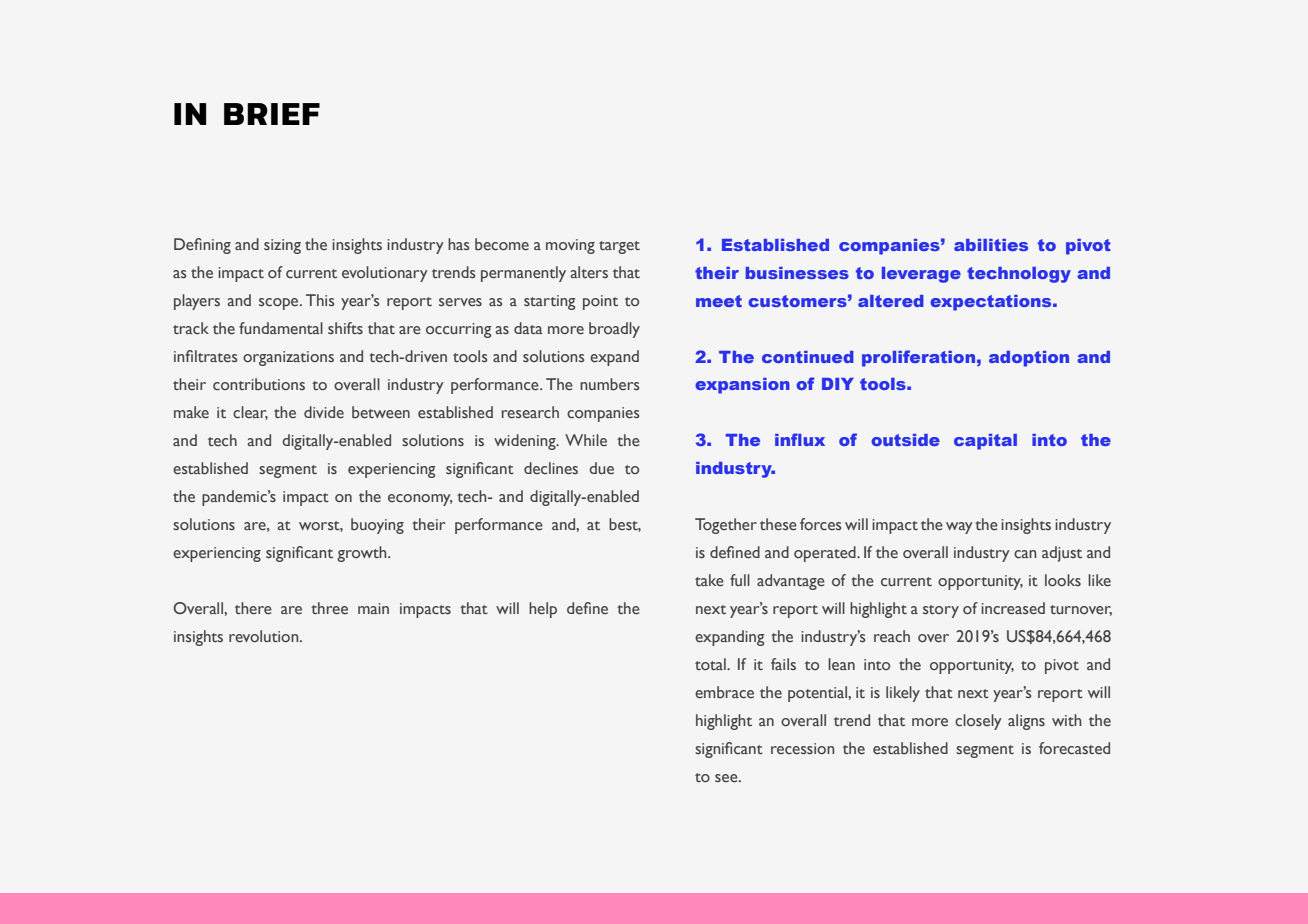 The image size is (1308, 924). What do you see at coordinates (985, 442) in the image?
I see `capital` at bounding box center [985, 442].
